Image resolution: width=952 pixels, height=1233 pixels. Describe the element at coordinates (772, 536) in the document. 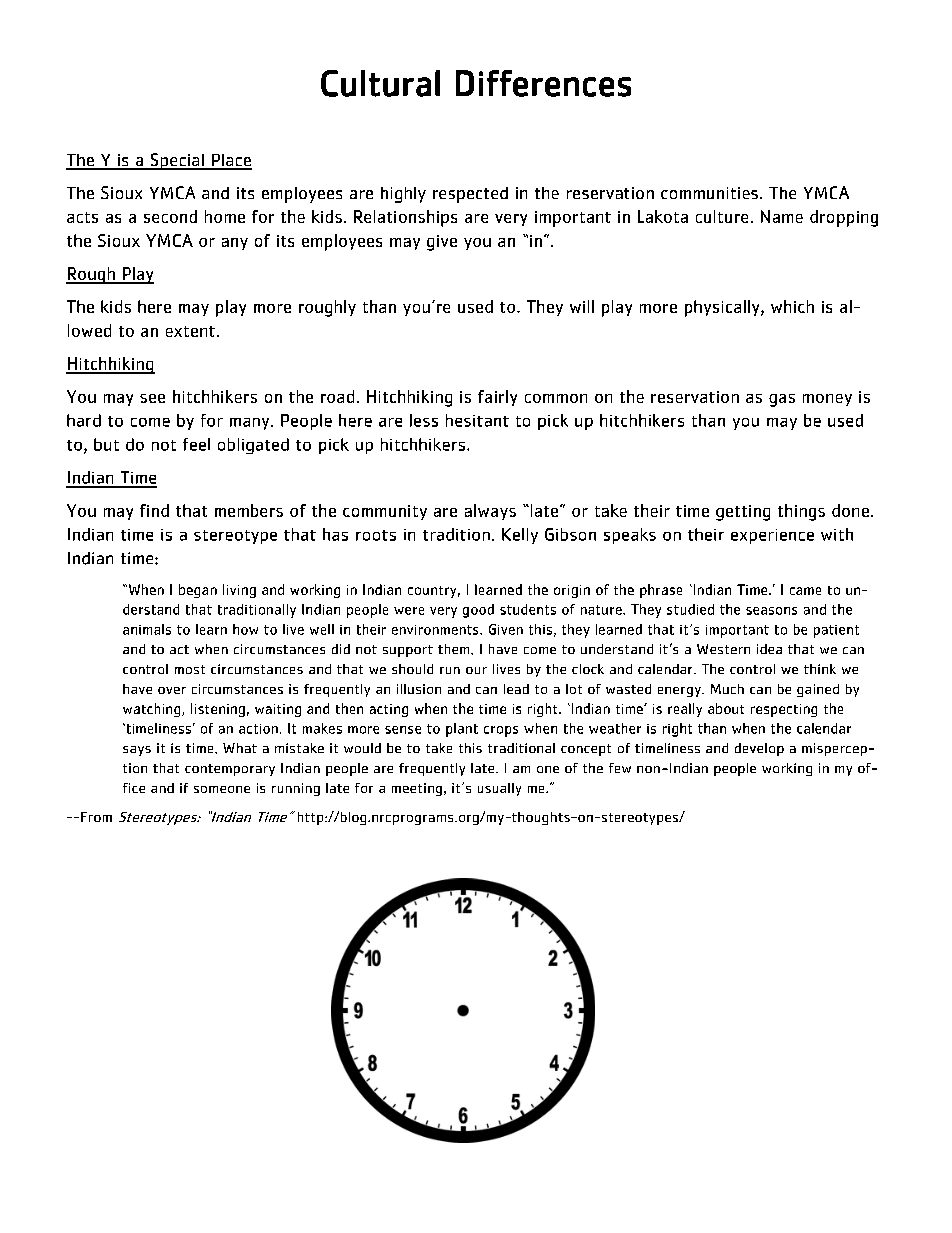

I see `experience` at that location.
